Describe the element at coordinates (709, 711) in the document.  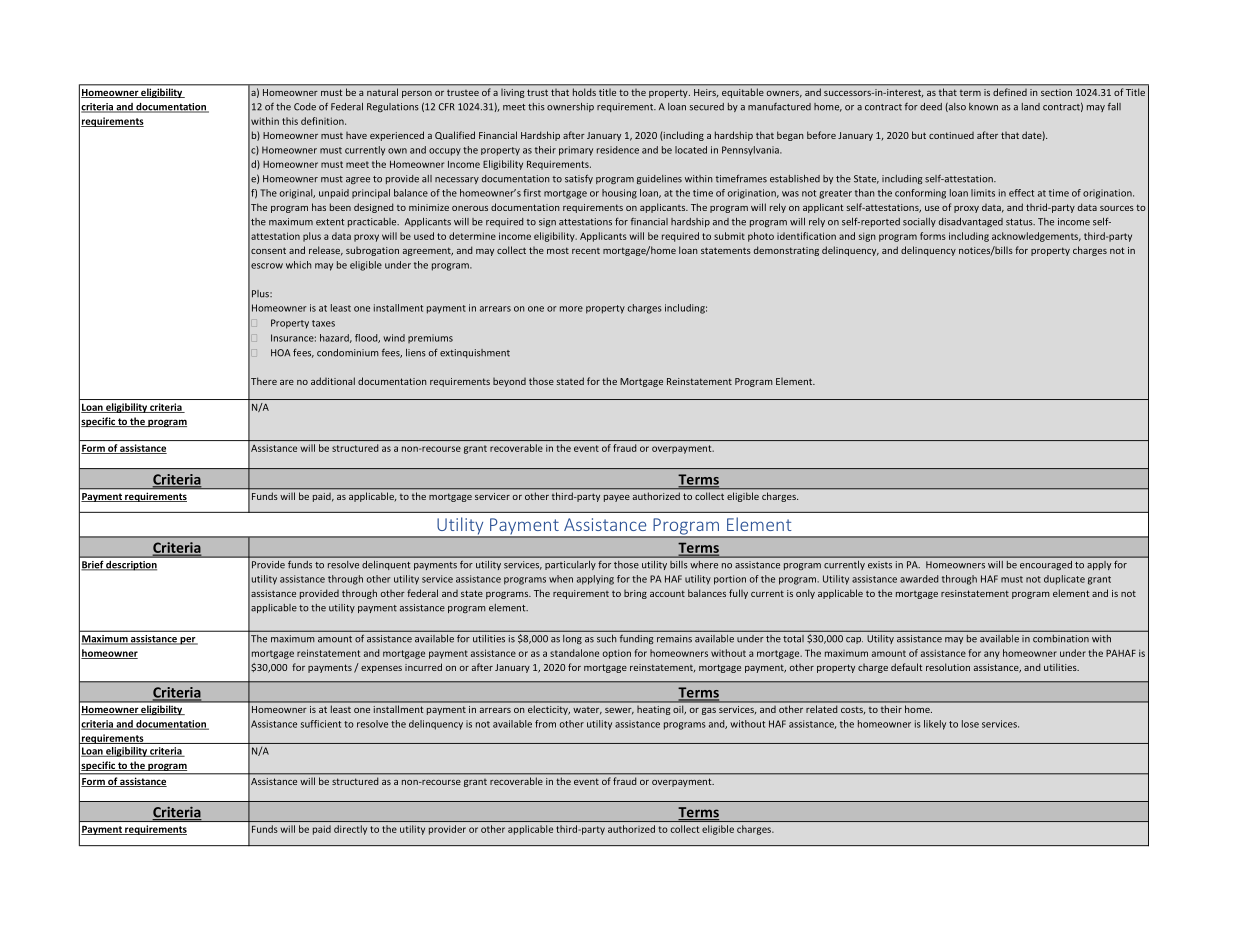
I see `gas` at that location.
